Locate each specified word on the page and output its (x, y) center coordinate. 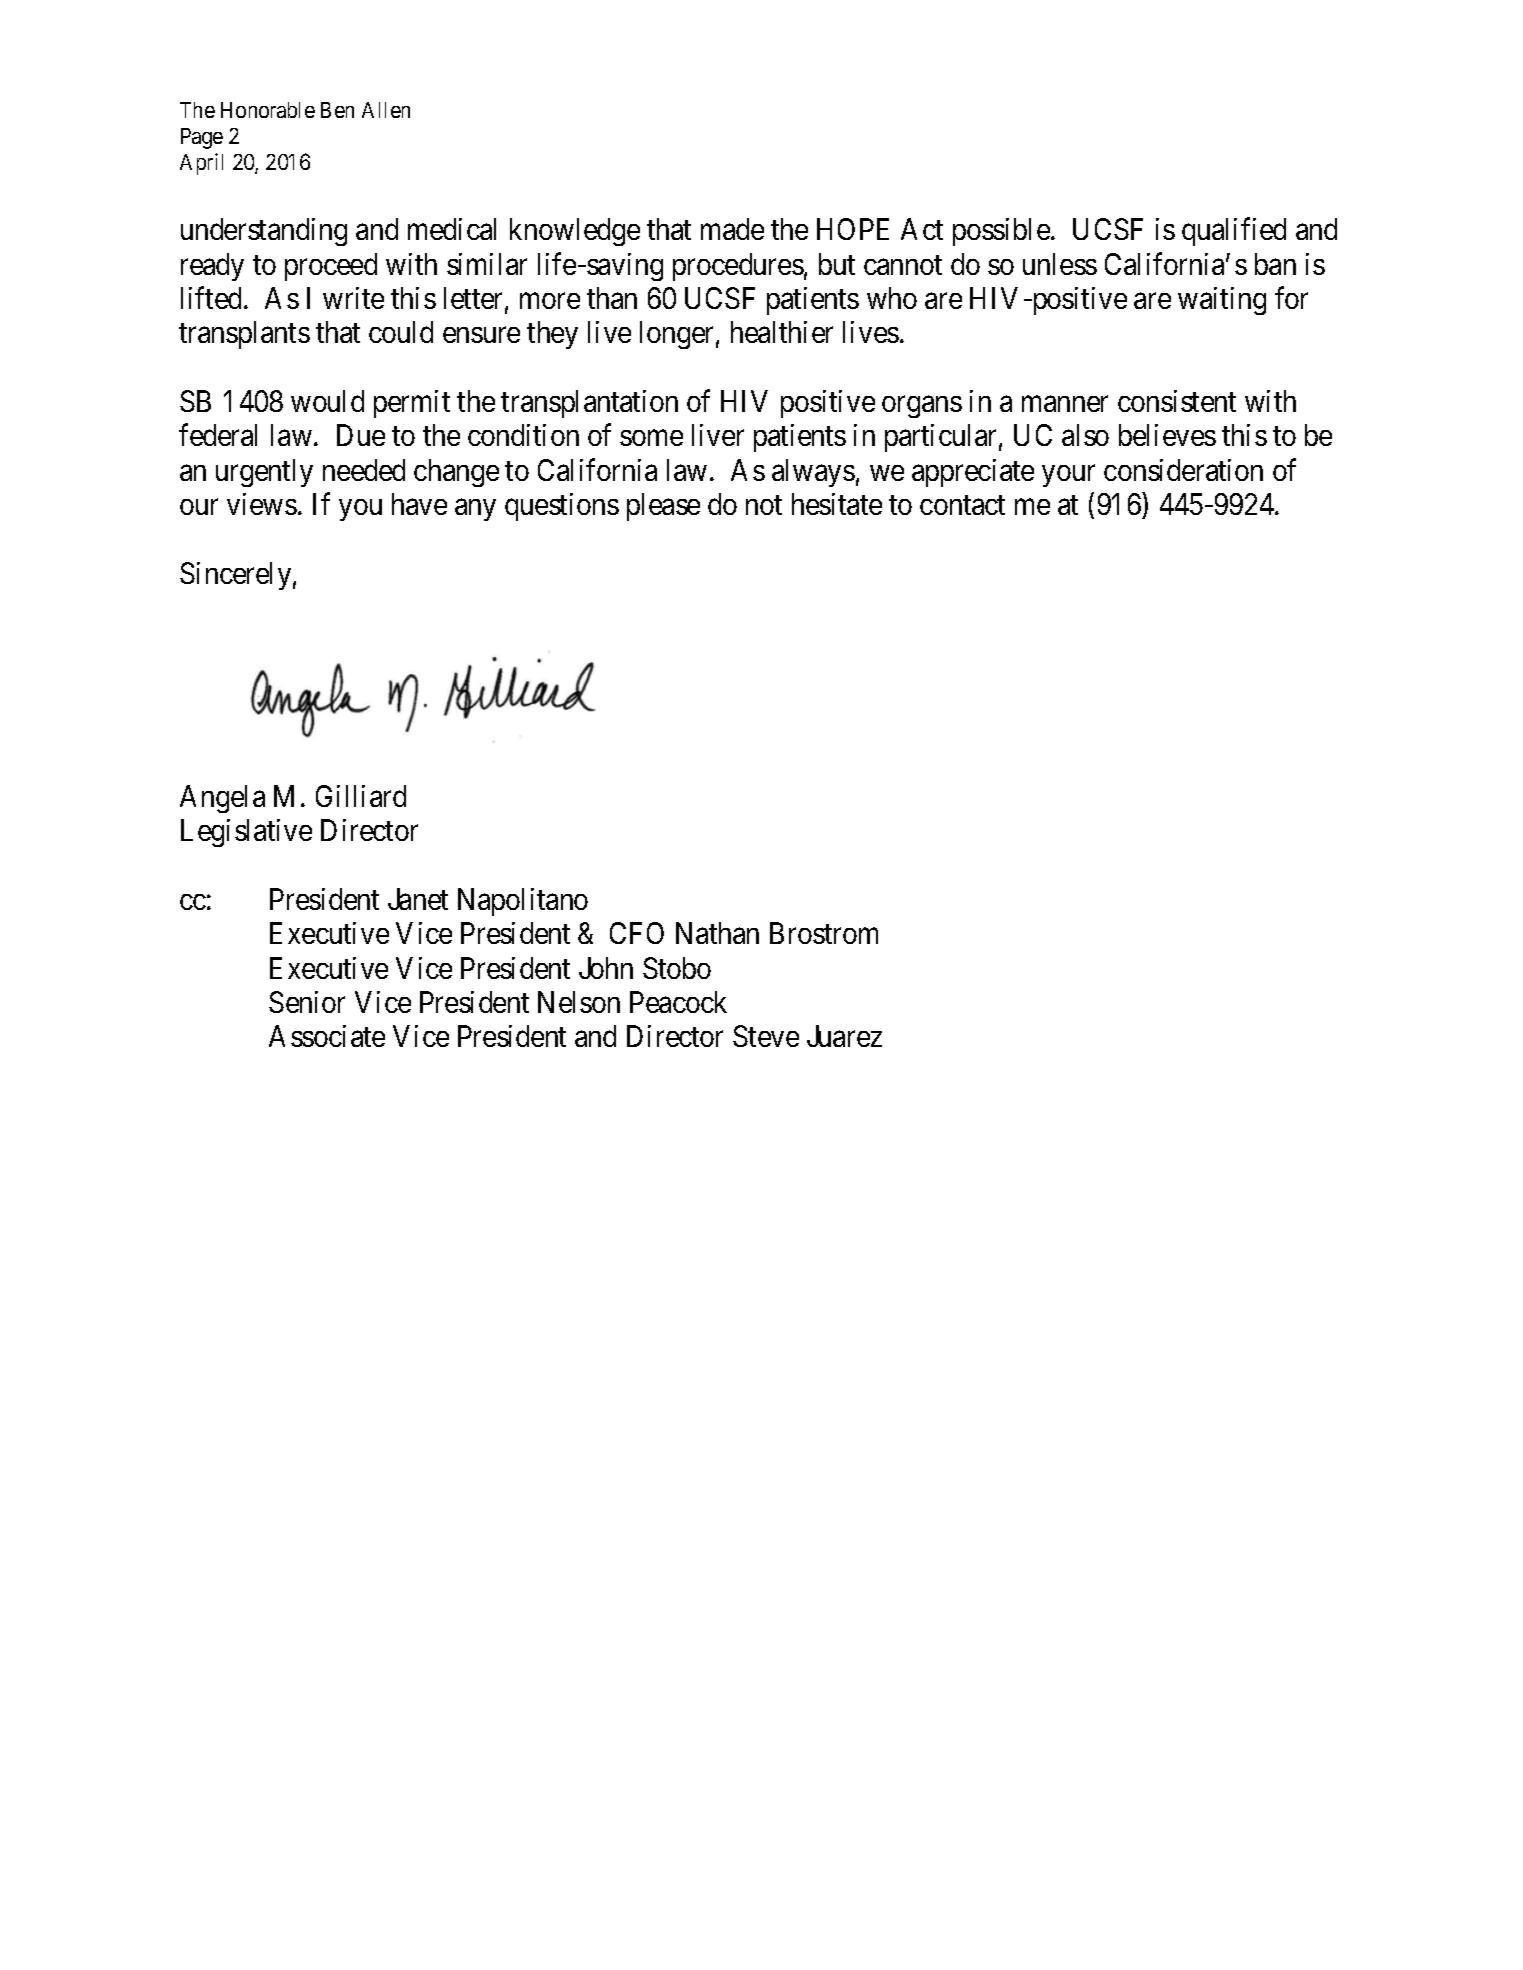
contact (962, 505)
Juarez (844, 1036)
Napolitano (523, 902)
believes (1167, 435)
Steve (766, 1036)
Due (361, 435)
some (651, 438)
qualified (1234, 232)
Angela (222, 799)
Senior (307, 1002)
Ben (337, 110)
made (732, 229)
